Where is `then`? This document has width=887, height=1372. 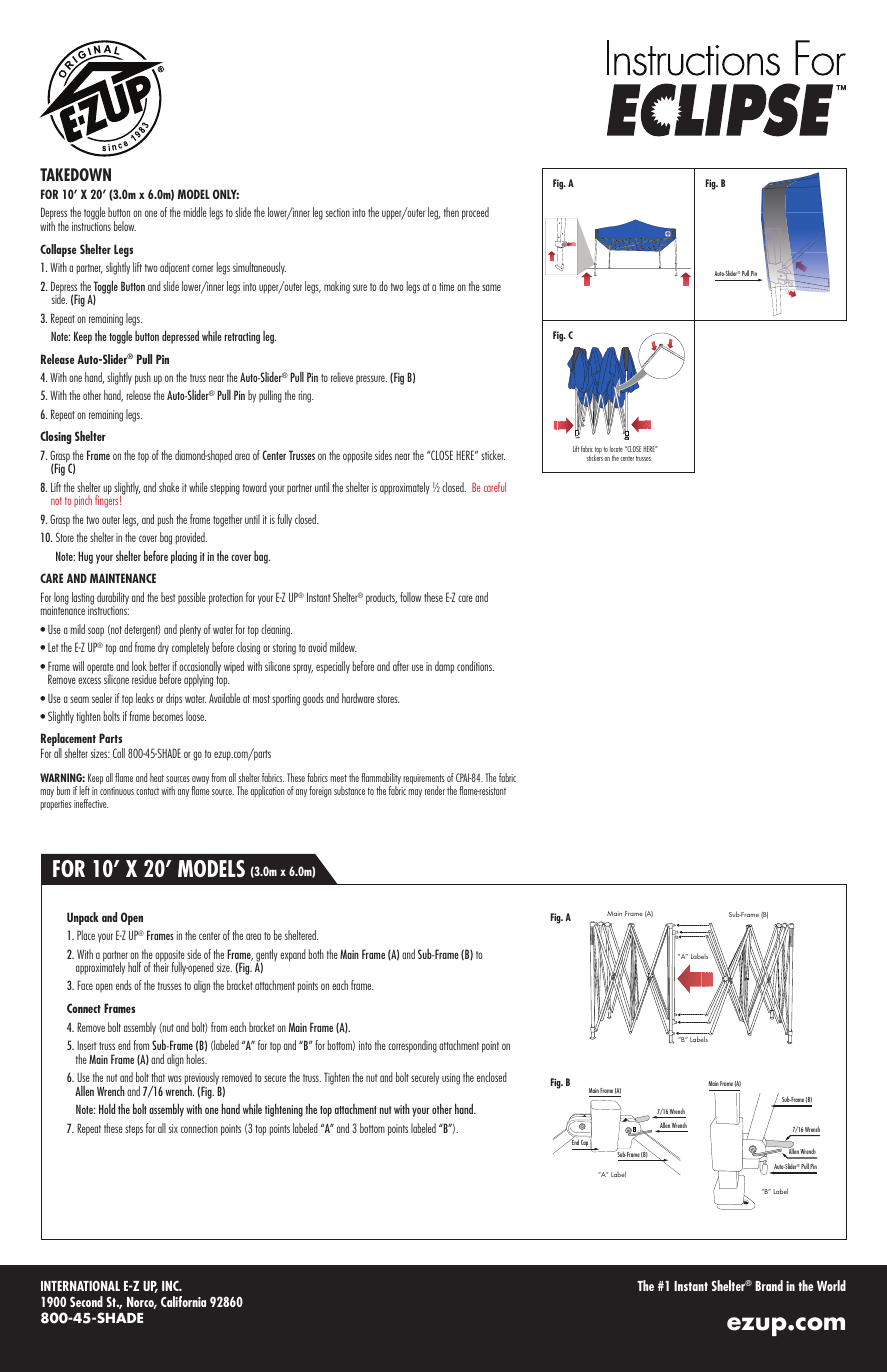
then is located at coordinates (451, 212).
